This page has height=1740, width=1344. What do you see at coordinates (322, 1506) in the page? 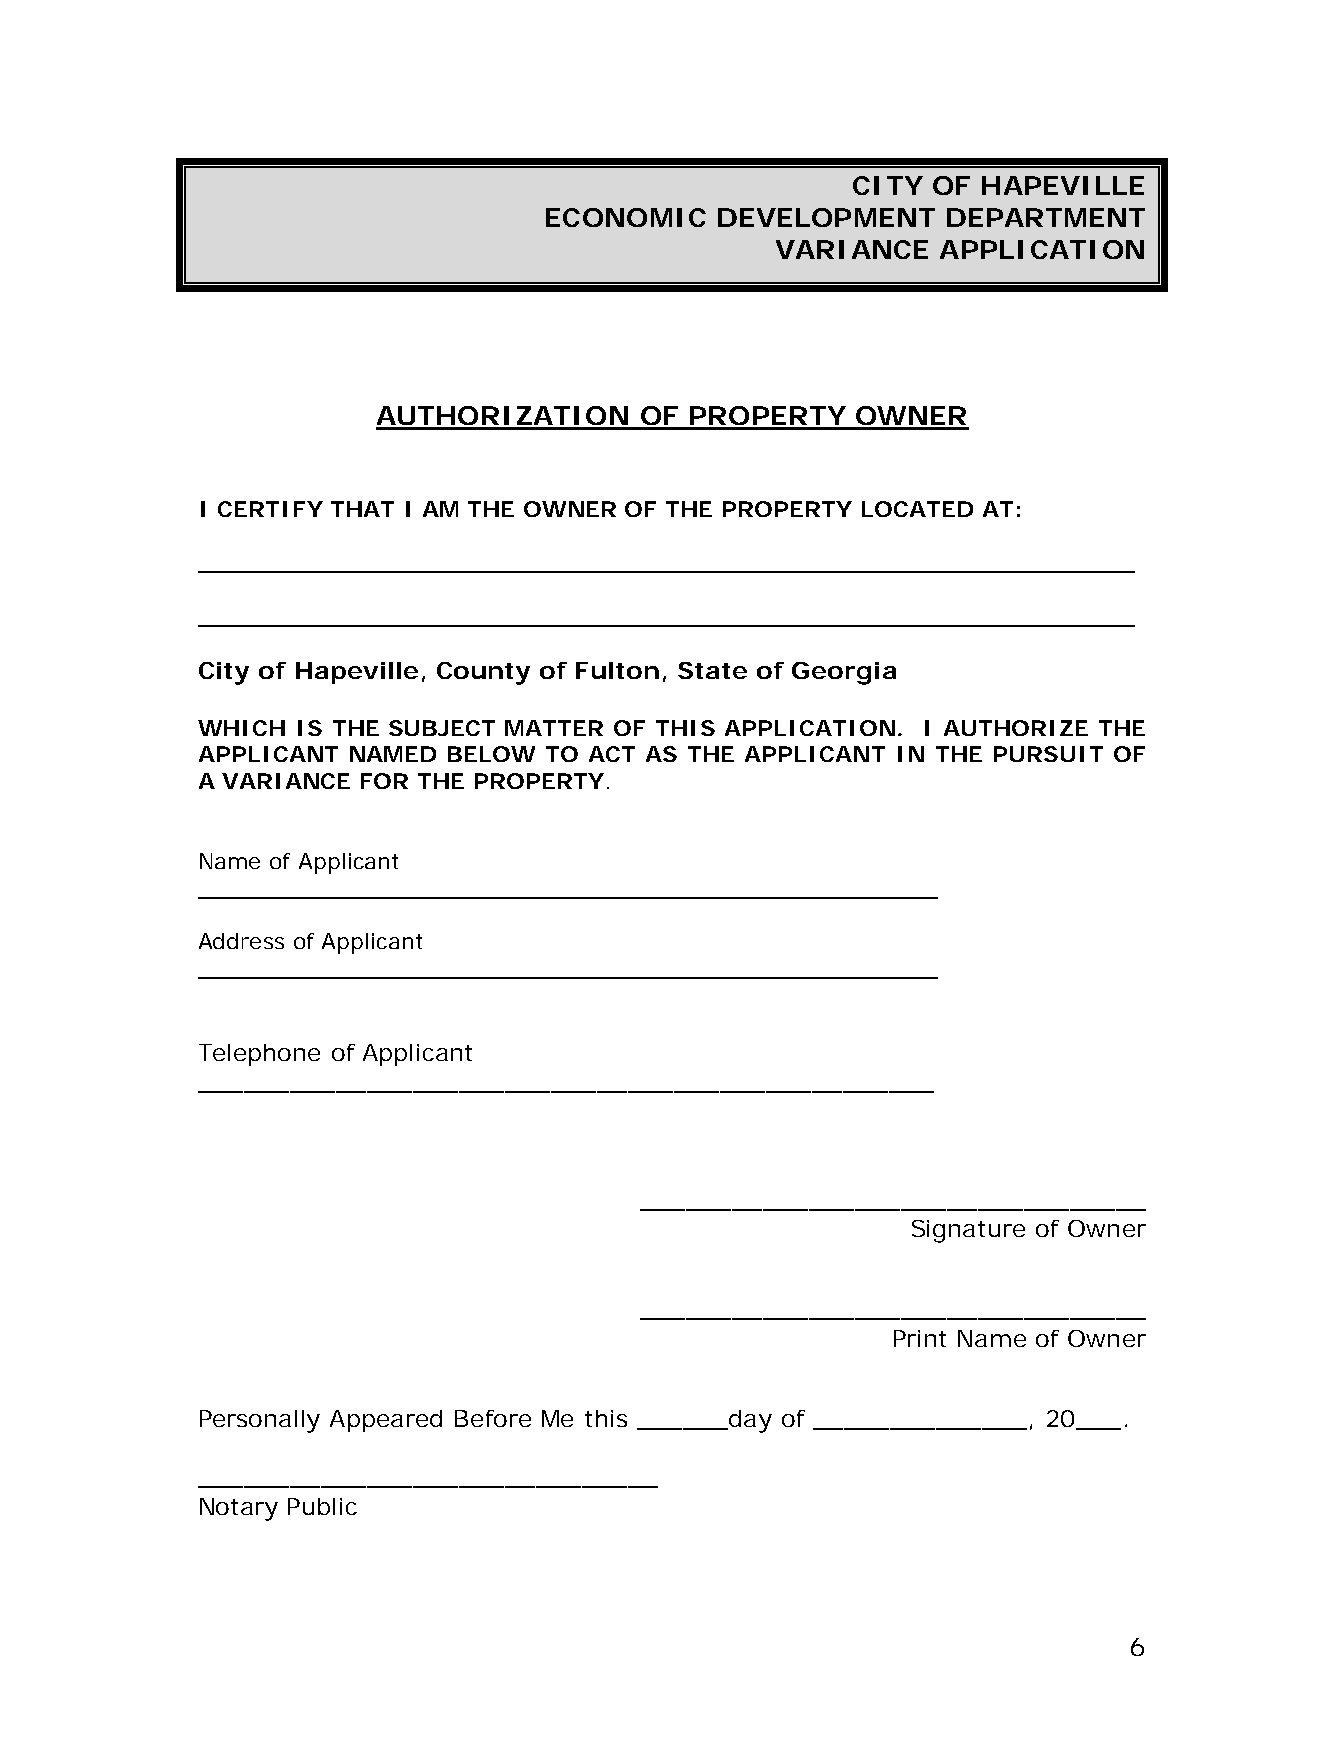
I see `Public` at bounding box center [322, 1506].
